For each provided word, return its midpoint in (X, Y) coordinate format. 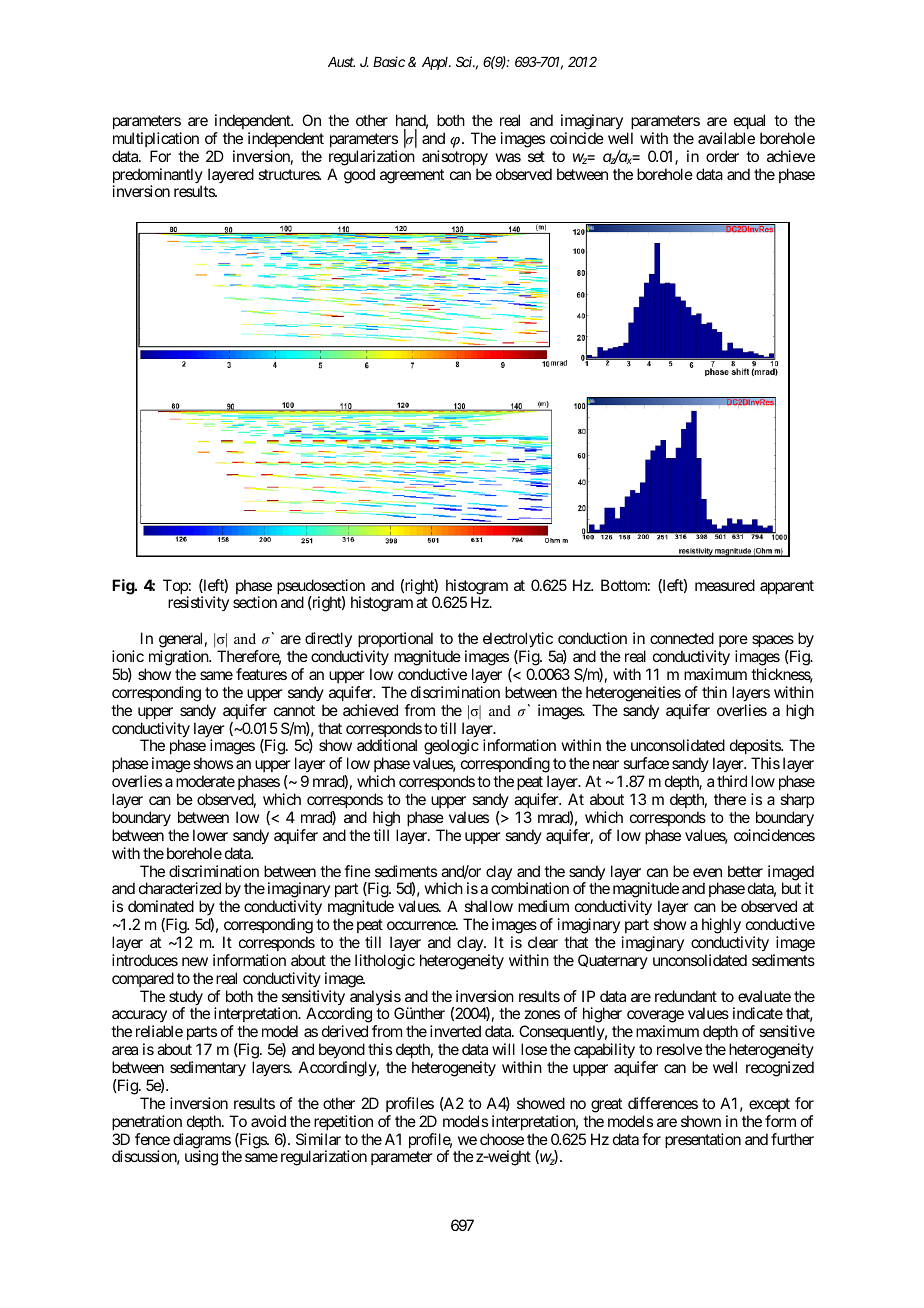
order (722, 156)
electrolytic (518, 641)
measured (725, 585)
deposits (756, 748)
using (201, 1158)
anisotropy (455, 158)
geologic (451, 748)
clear (543, 942)
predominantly (158, 177)
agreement (412, 176)
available (726, 138)
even (707, 872)
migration (179, 658)
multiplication (156, 139)
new (195, 961)
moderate (205, 781)
